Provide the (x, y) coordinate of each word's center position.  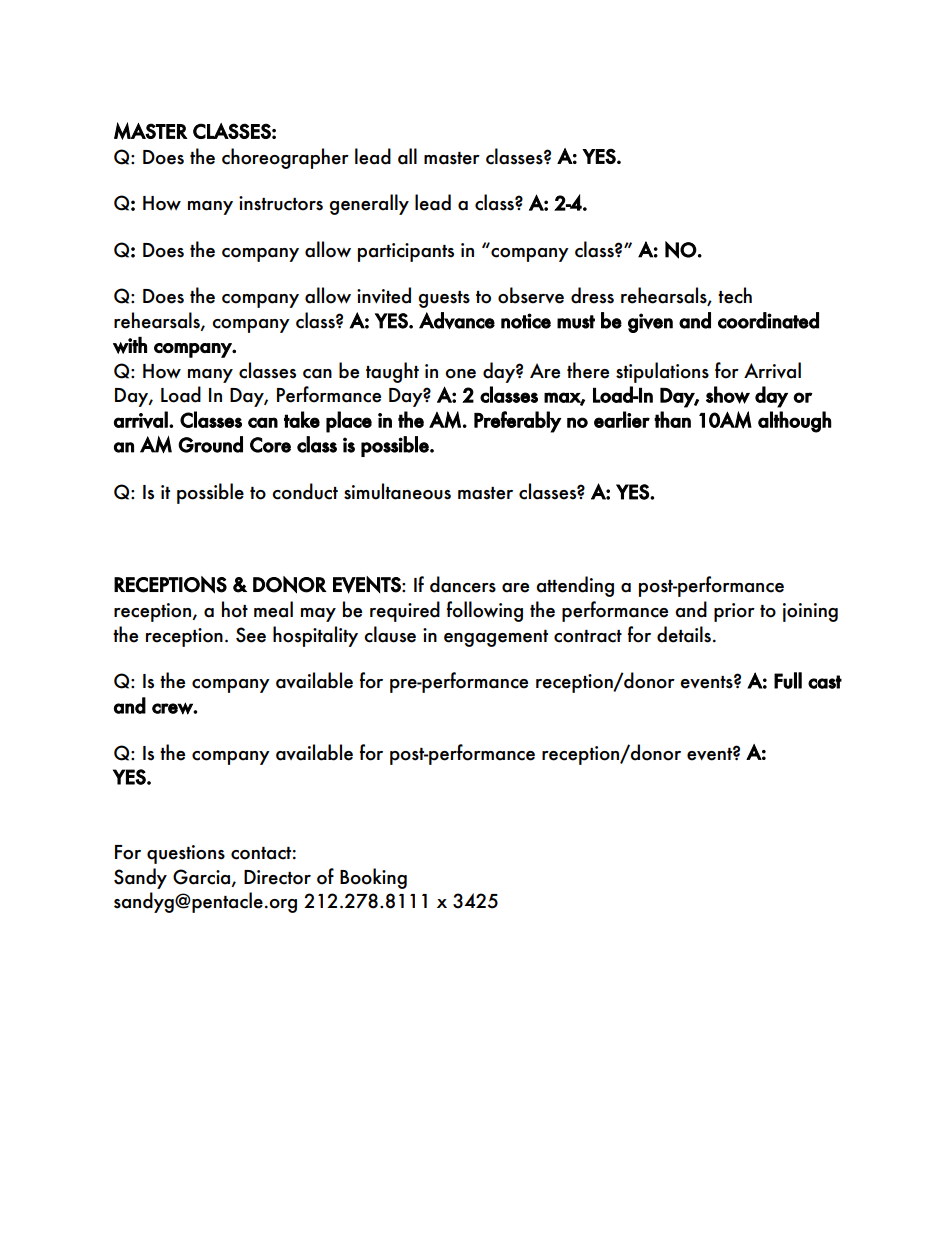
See (251, 635)
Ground (210, 444)
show (728, 395)
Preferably (518, 422)
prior (734, 612)
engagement (496, 638)
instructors (281, 203)
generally (369, 204)
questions (186, 854)
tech (735, 295)
